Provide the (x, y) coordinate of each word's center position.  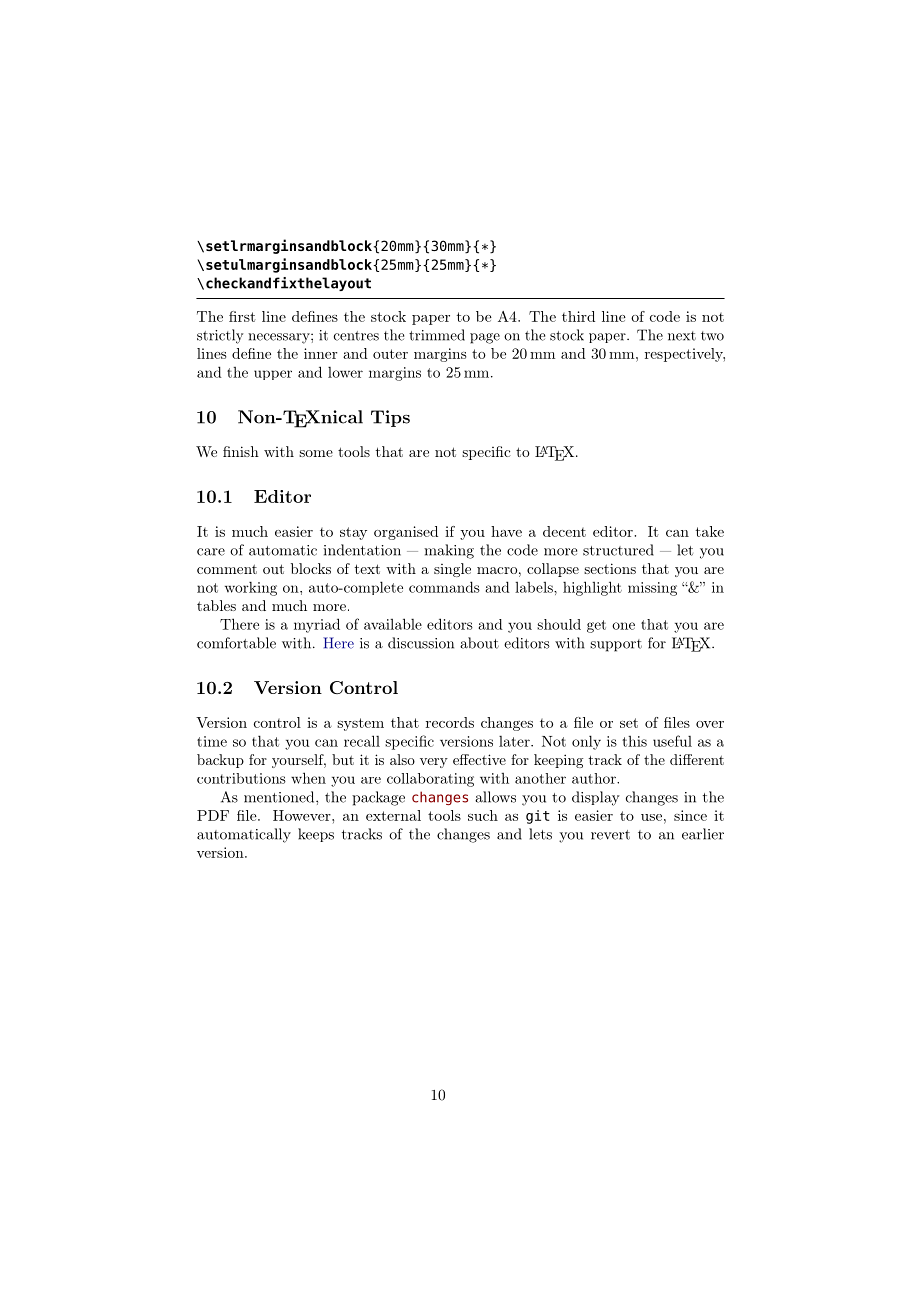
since (690, 815)
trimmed (437, 335)
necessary (280, 338)
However (303, 815)
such (483, 815)
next (682, 336)
